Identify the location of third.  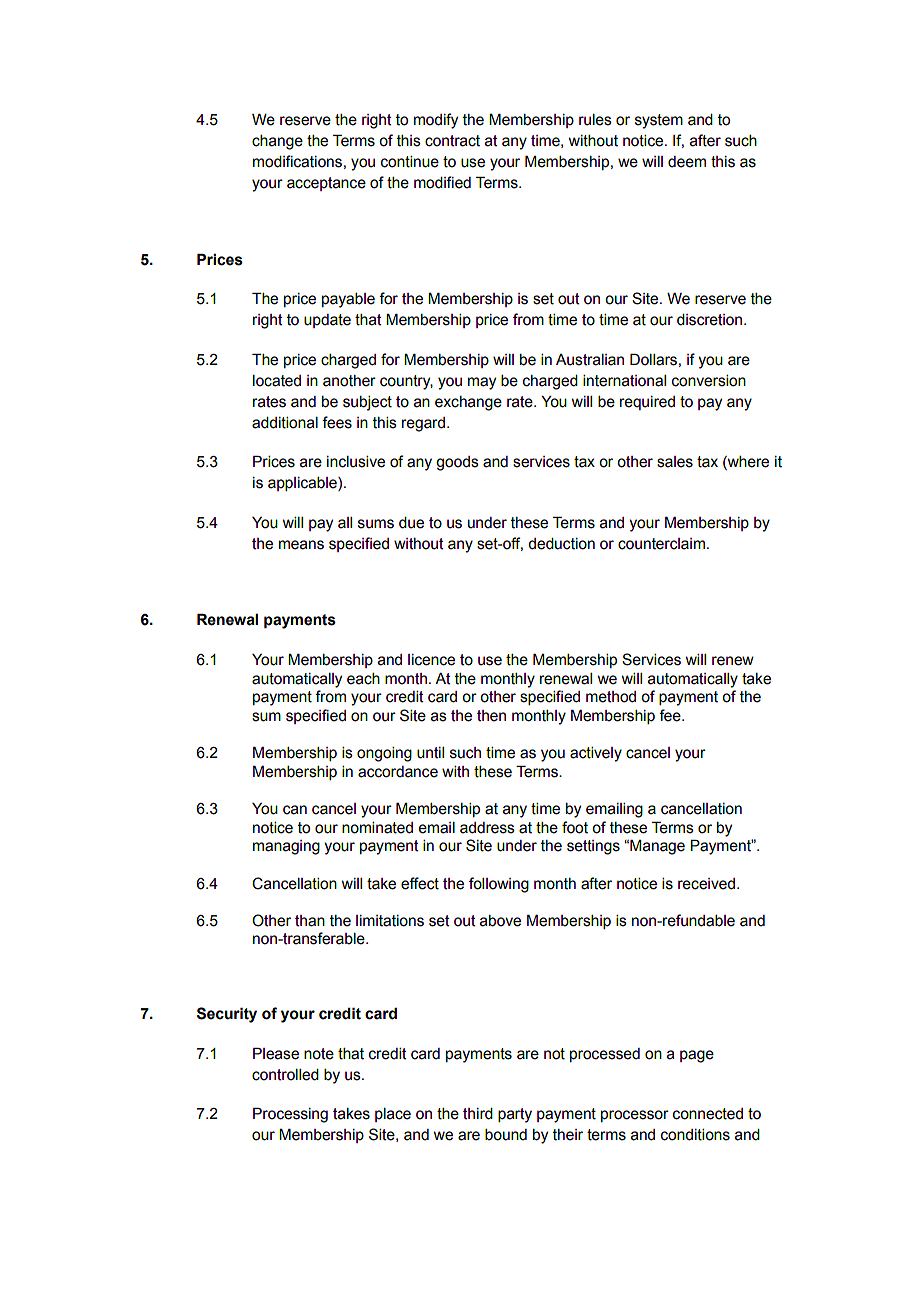
(478, 1114).
